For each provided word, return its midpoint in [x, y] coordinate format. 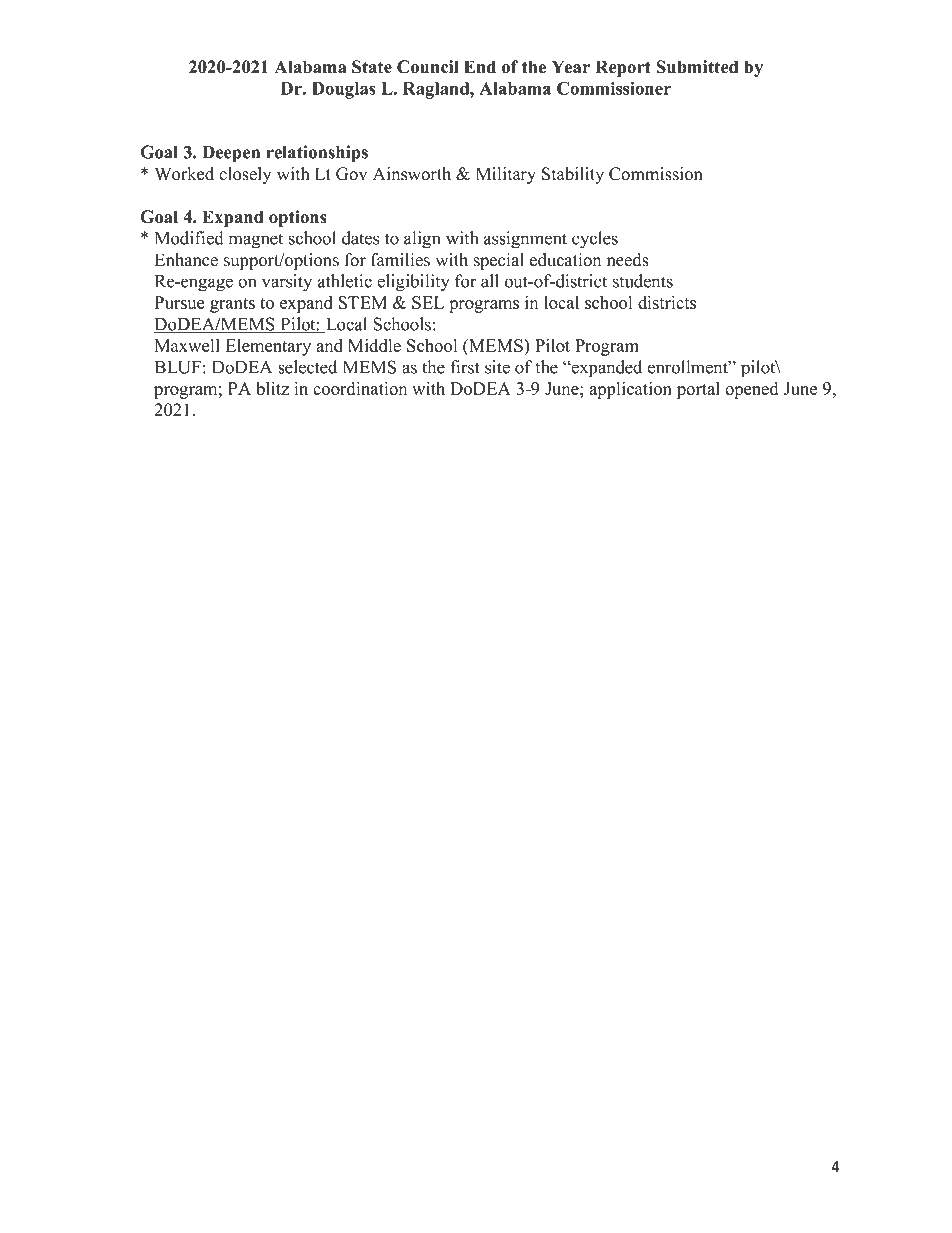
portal [698, 390]
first [465, 367]
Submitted [697, 67]
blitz [272, 388]
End [480, 67]
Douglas [344, 90]
